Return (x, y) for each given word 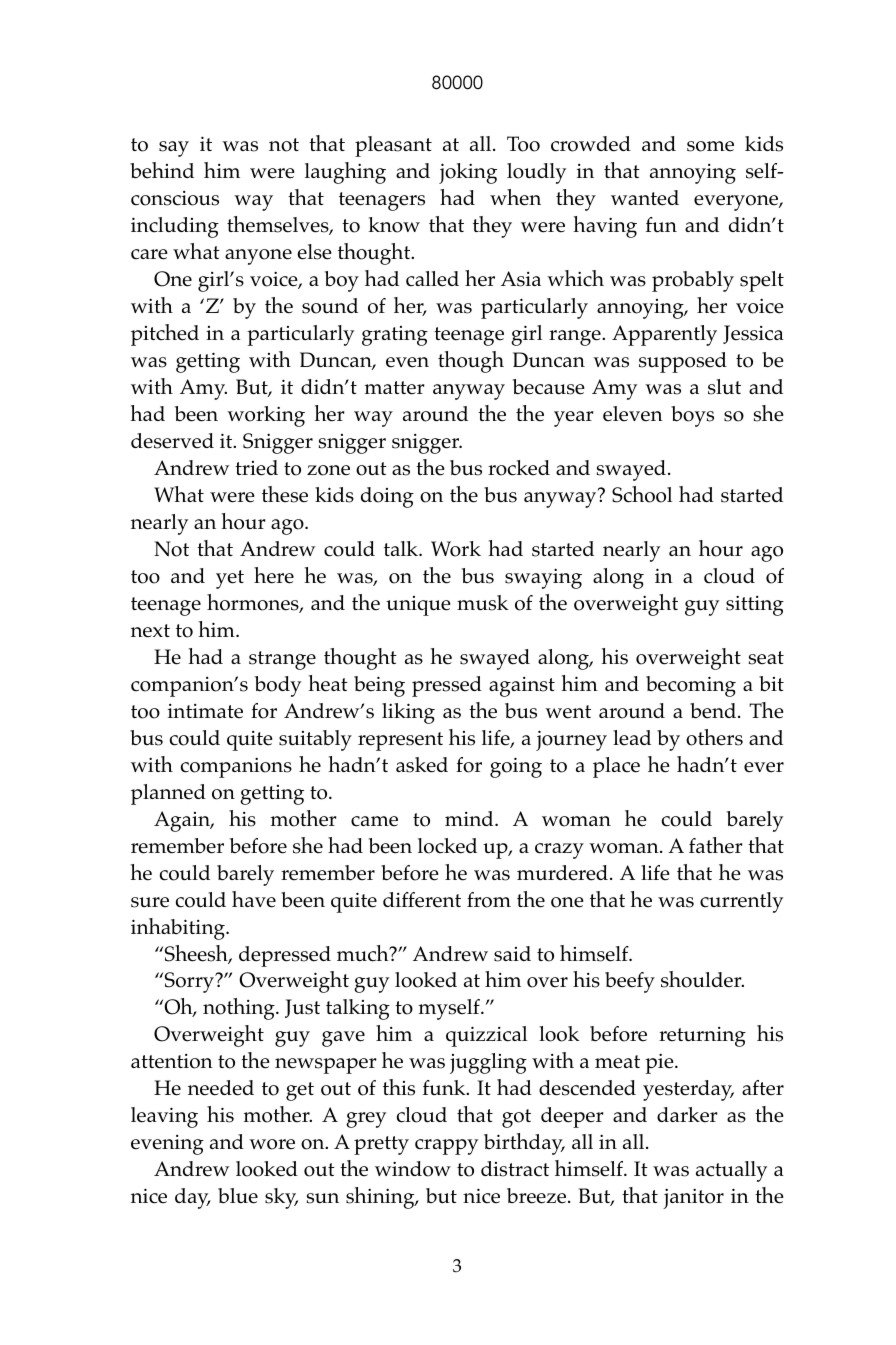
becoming (691, 686)
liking (408, 713)
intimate (205, 711)
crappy (446, 1147)
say (174, 149)
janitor (693, 1198)
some (710, 146)
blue (238, 1196)
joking (468, 173)
